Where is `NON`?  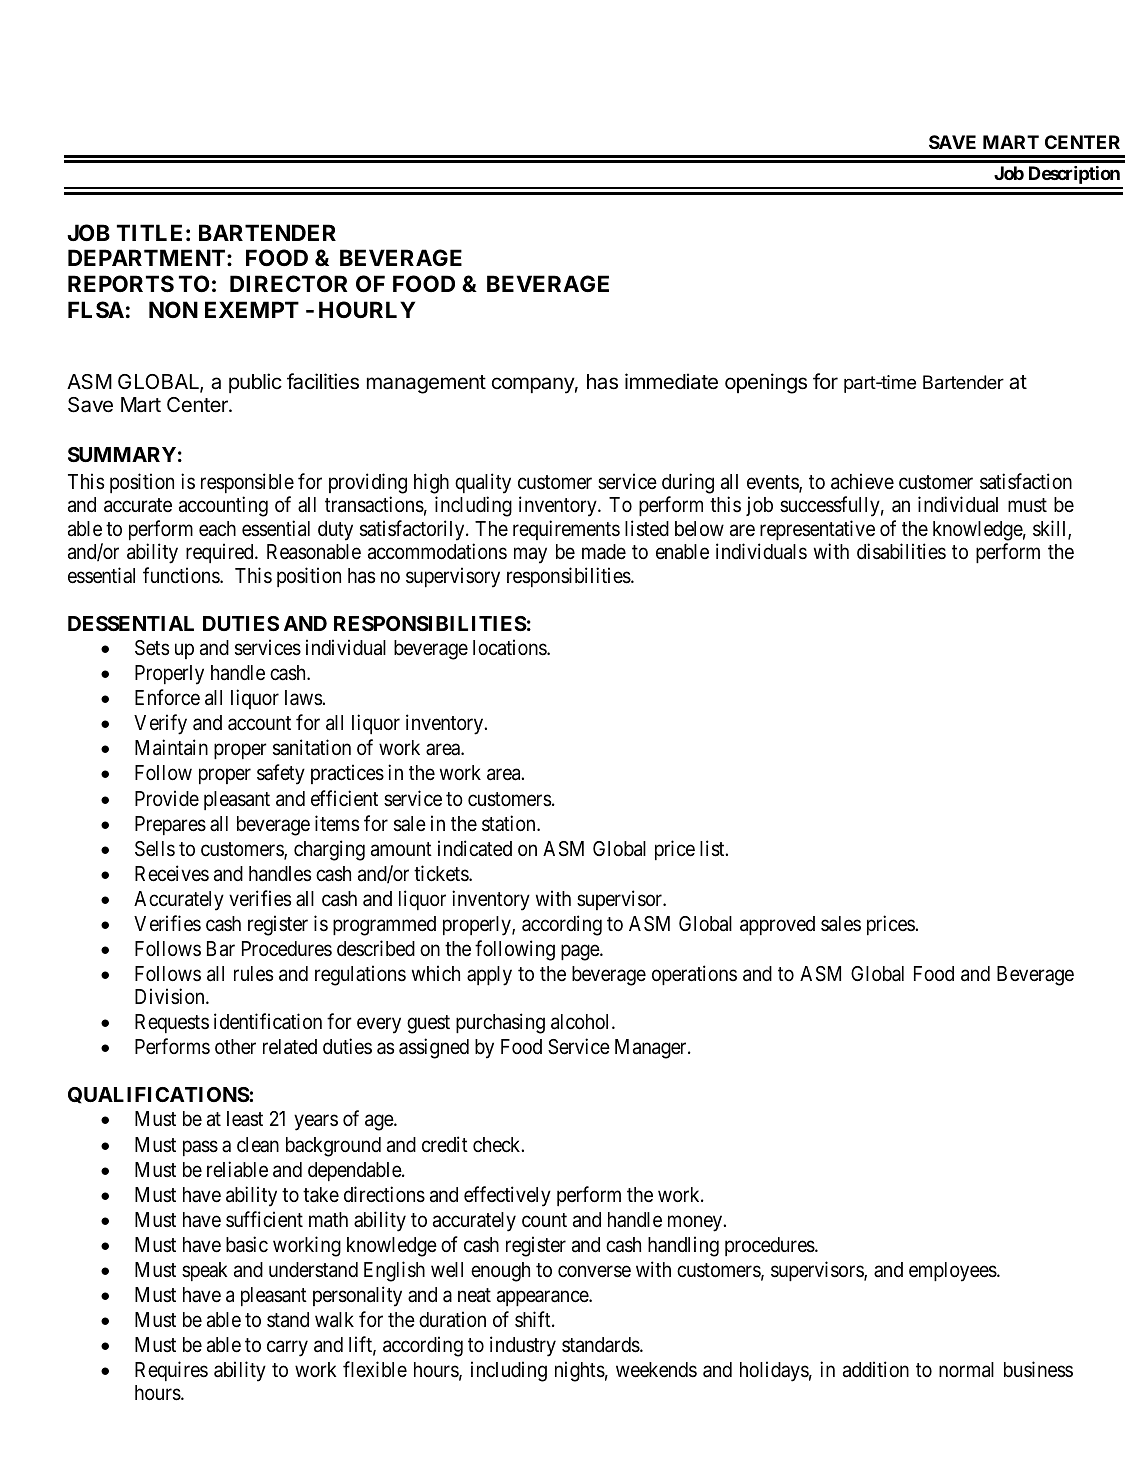 NON is located at coordinates (173, 309).
